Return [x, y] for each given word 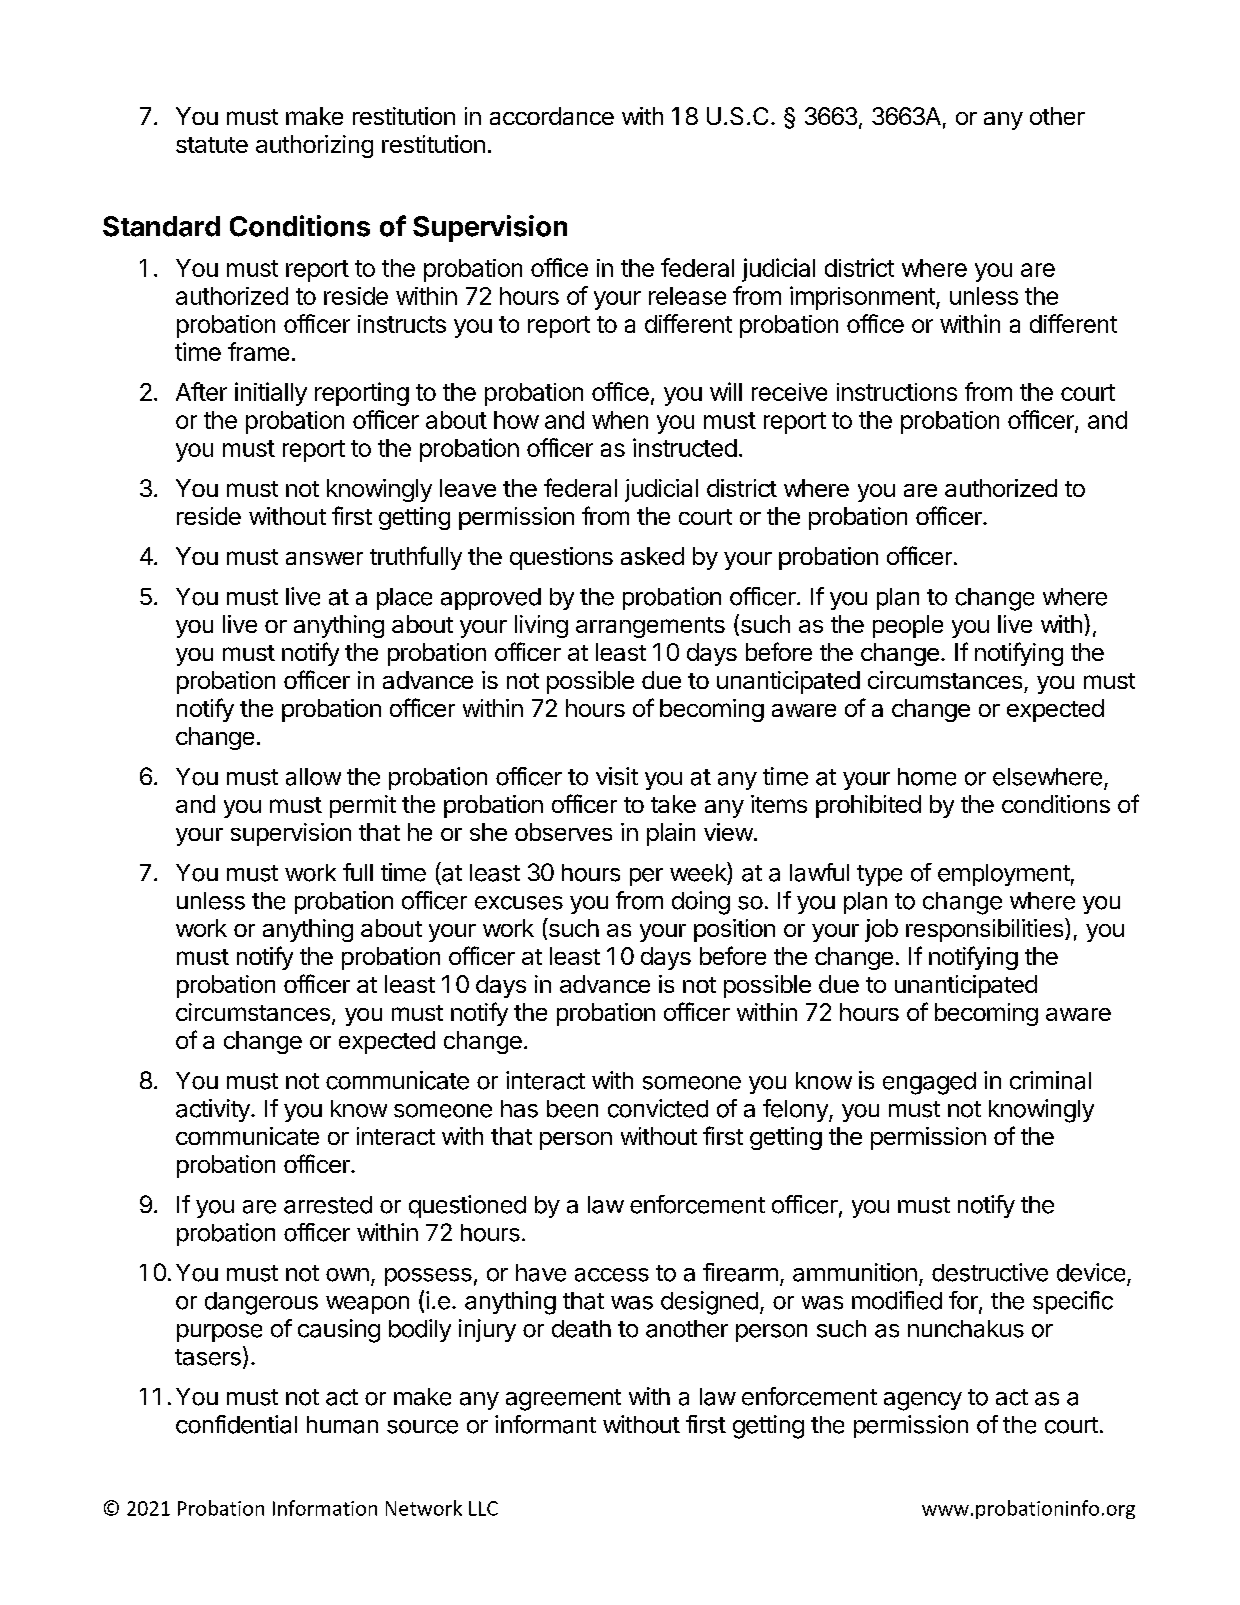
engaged [929, 1083]
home [927, 777]
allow [313, 777]
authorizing [314, 146]
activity [214, 1110]
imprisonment [863, 298]
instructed [685, 447]
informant [545, 1424]
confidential [236, 1424]
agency [923, 1401]
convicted [658, 1108]
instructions [897, 392]
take [673, 804]
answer [324, 558]
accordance [552, 116]
